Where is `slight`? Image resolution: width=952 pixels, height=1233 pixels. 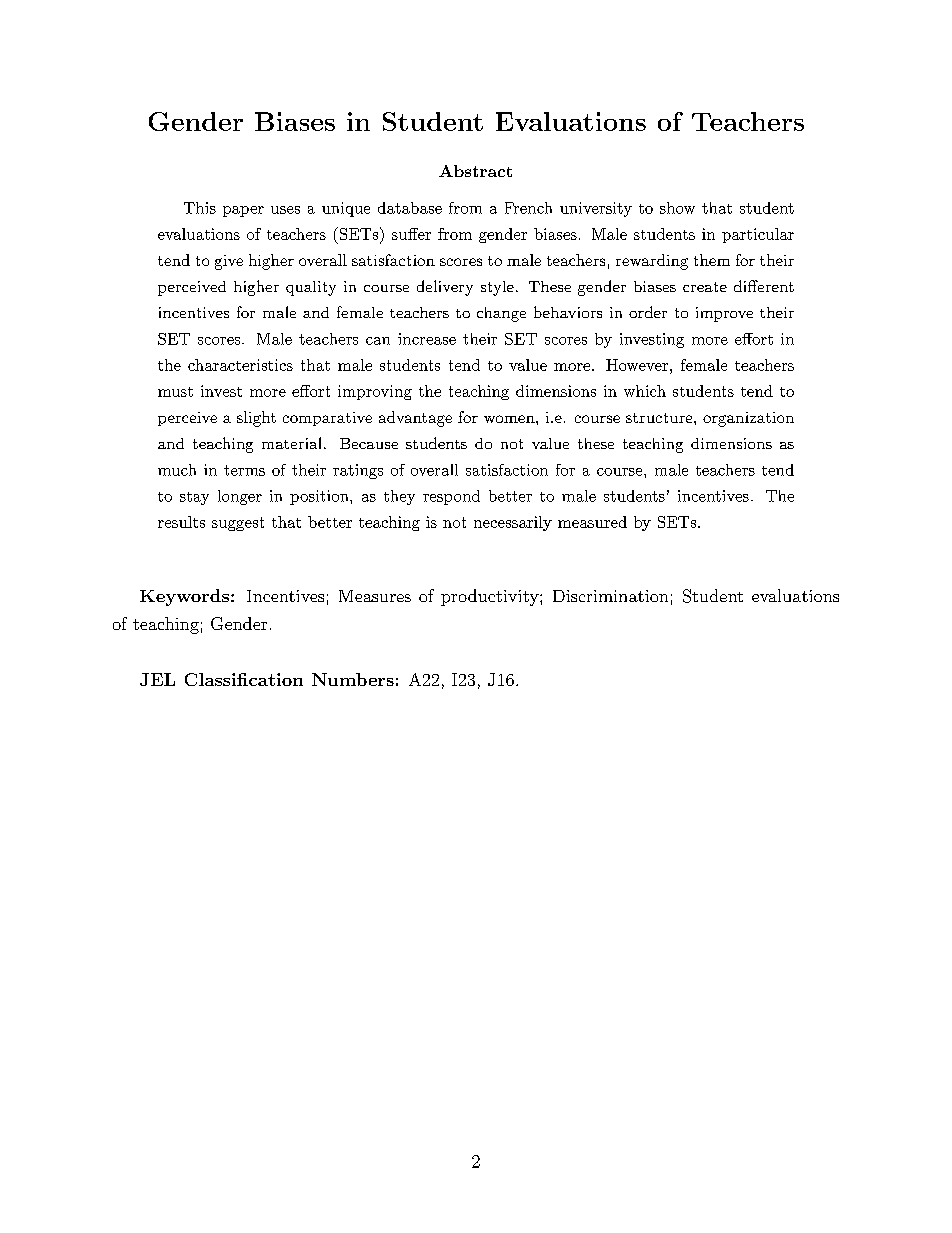
slight is located at coordinates (256, 419).
